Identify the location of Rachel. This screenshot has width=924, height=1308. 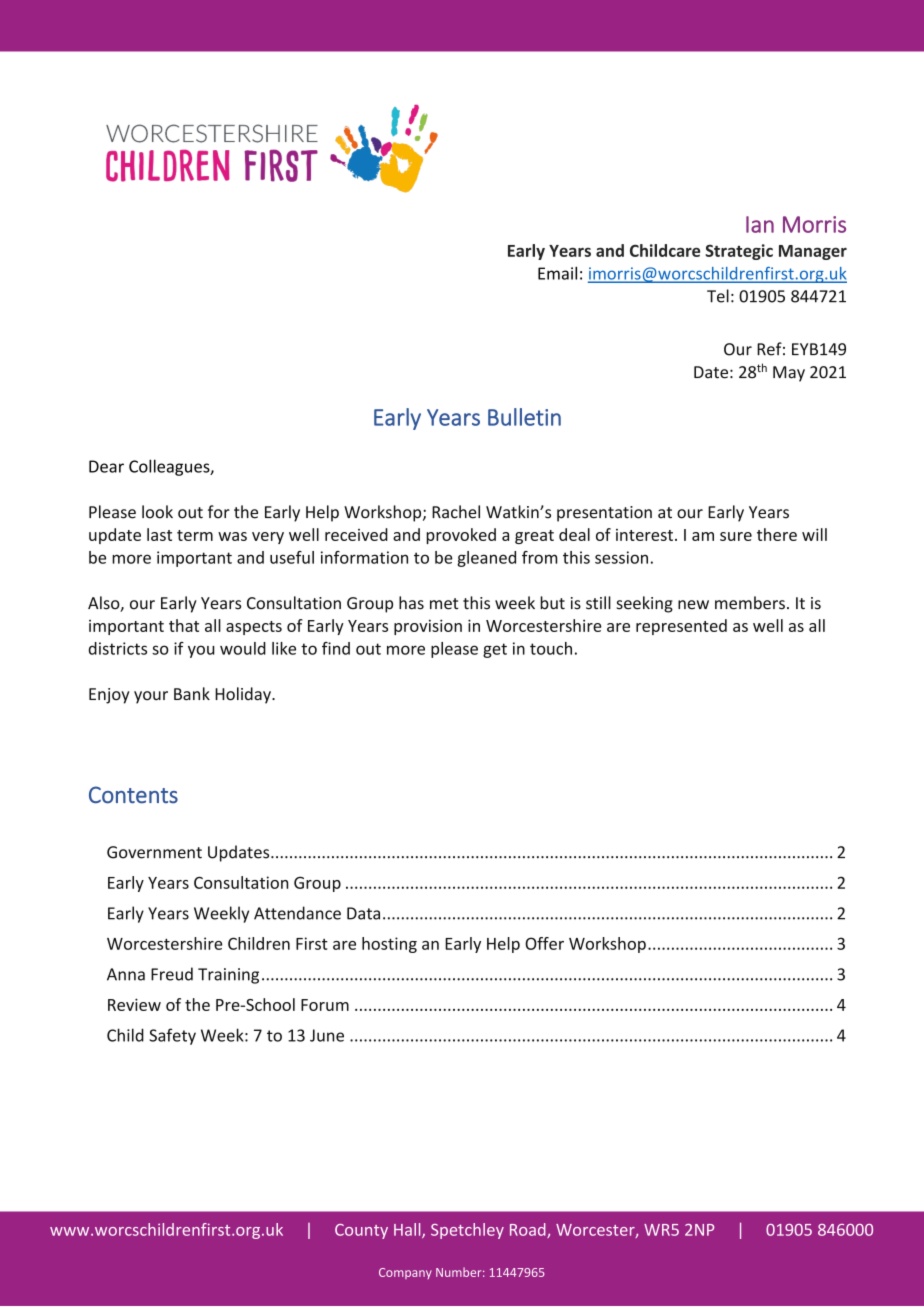
(456, 512).
